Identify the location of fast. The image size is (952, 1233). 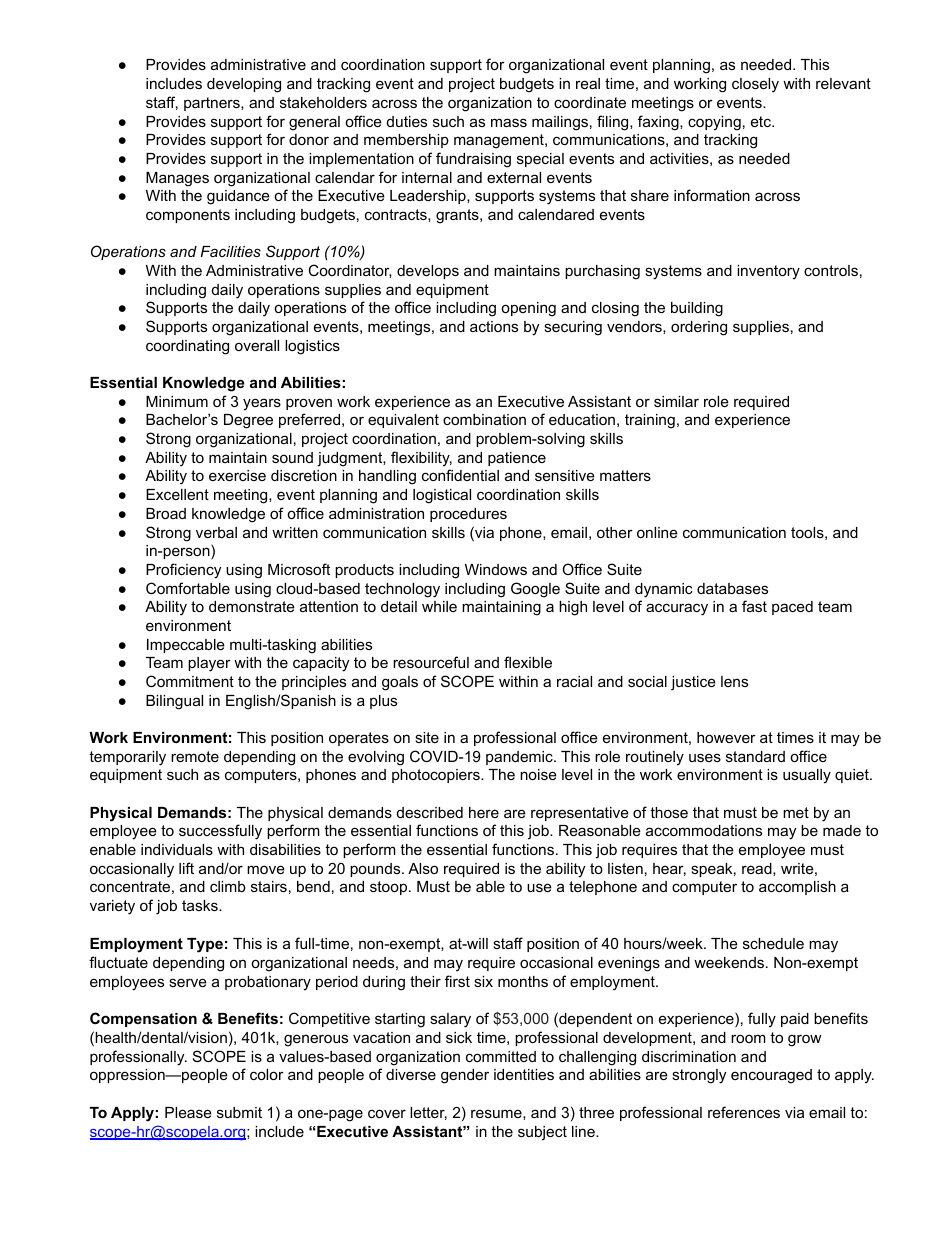
(754, 606).
